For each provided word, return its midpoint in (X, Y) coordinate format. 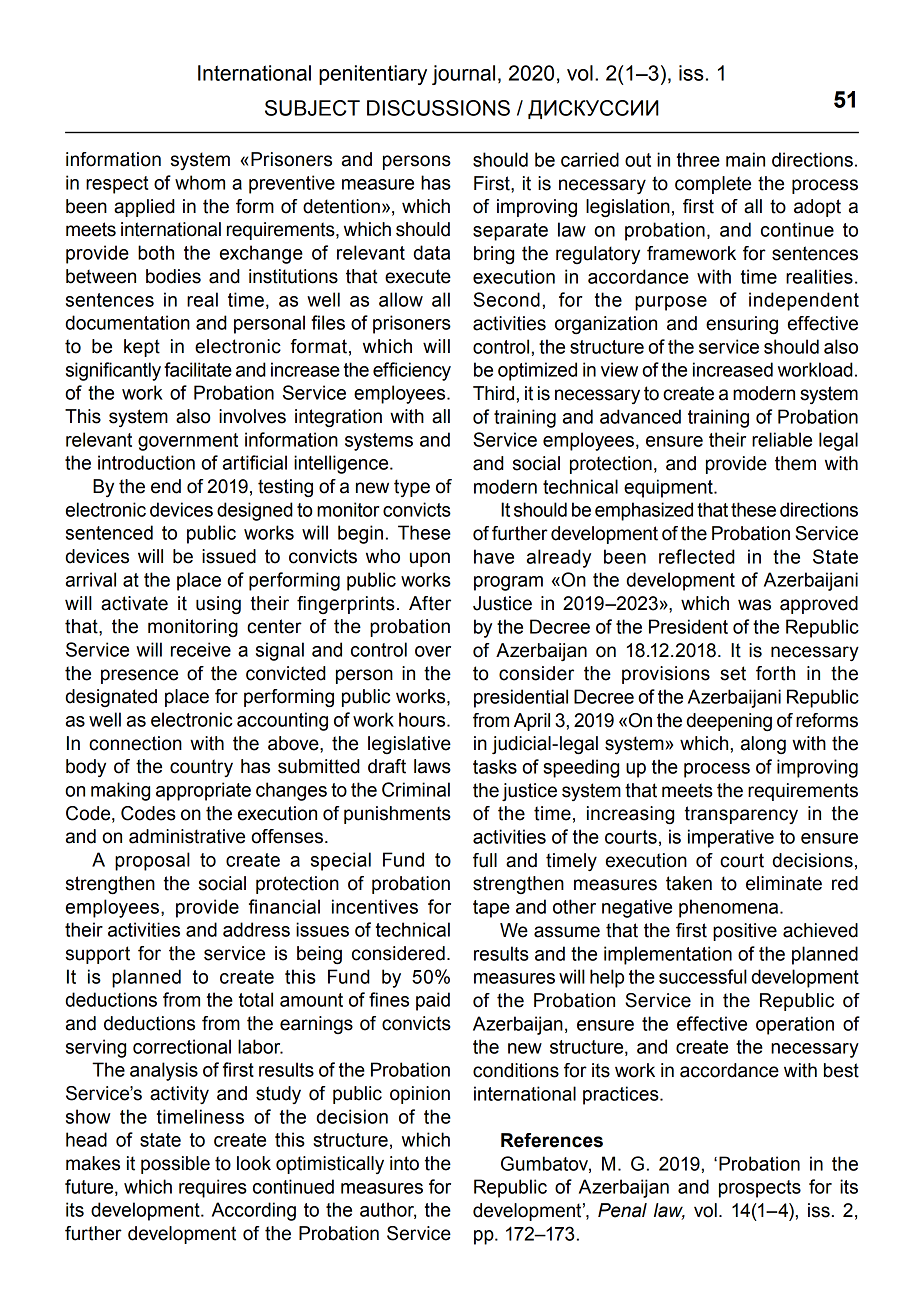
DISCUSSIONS (438, 108)
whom (200, 182)
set (733, 673)
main (745, 159)
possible (175, 1165)
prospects (760, 1189)
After (430, 603)
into (404, 1163)
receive (201, 649)
